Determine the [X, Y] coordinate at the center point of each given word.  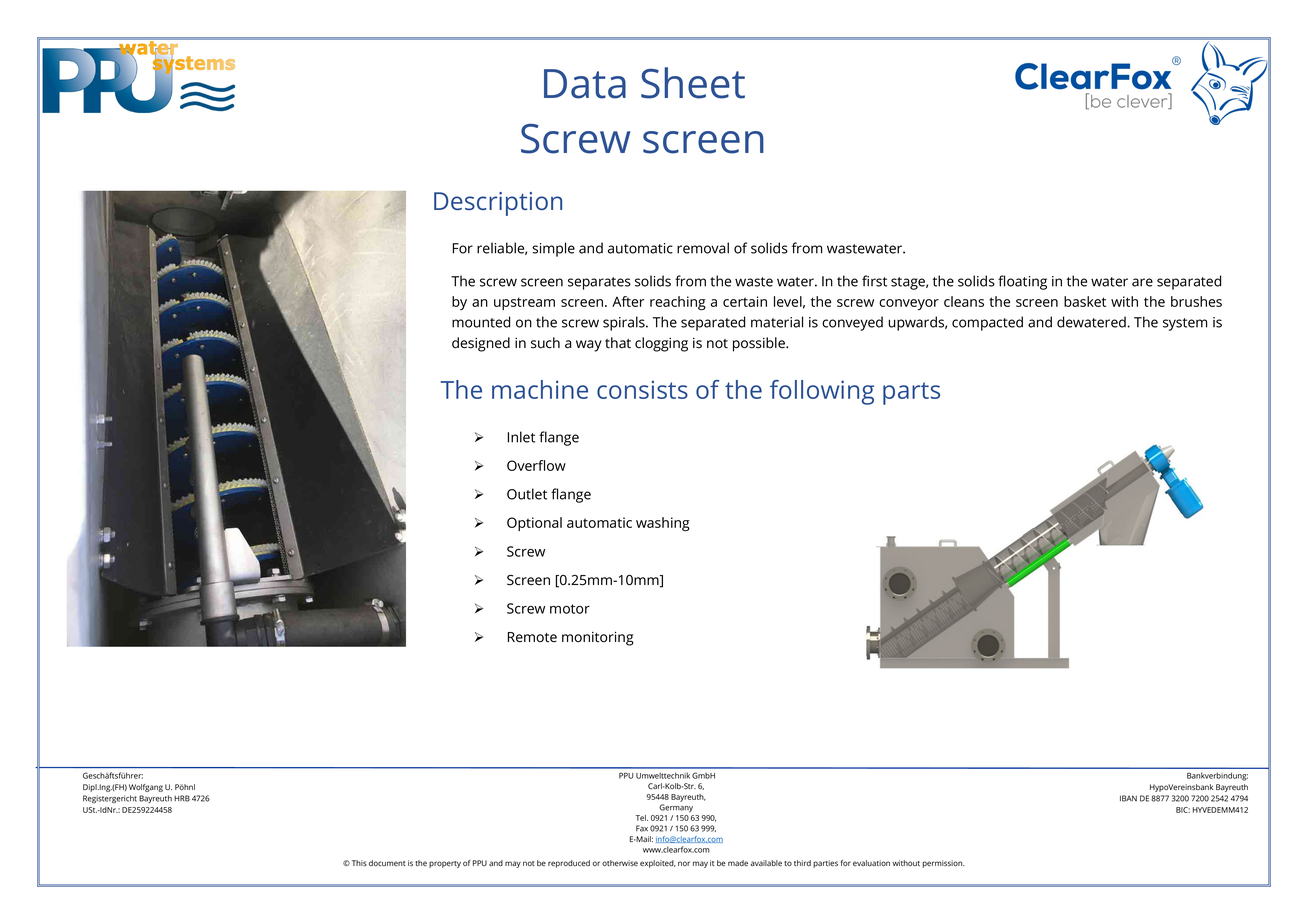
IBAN [1128, 798]
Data [585, 84]
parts [911, 393]
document [387, 863]
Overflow [536, 465]
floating [1022, 282]
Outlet [527, 494]
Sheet [693, 83]
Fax [642, 828]
